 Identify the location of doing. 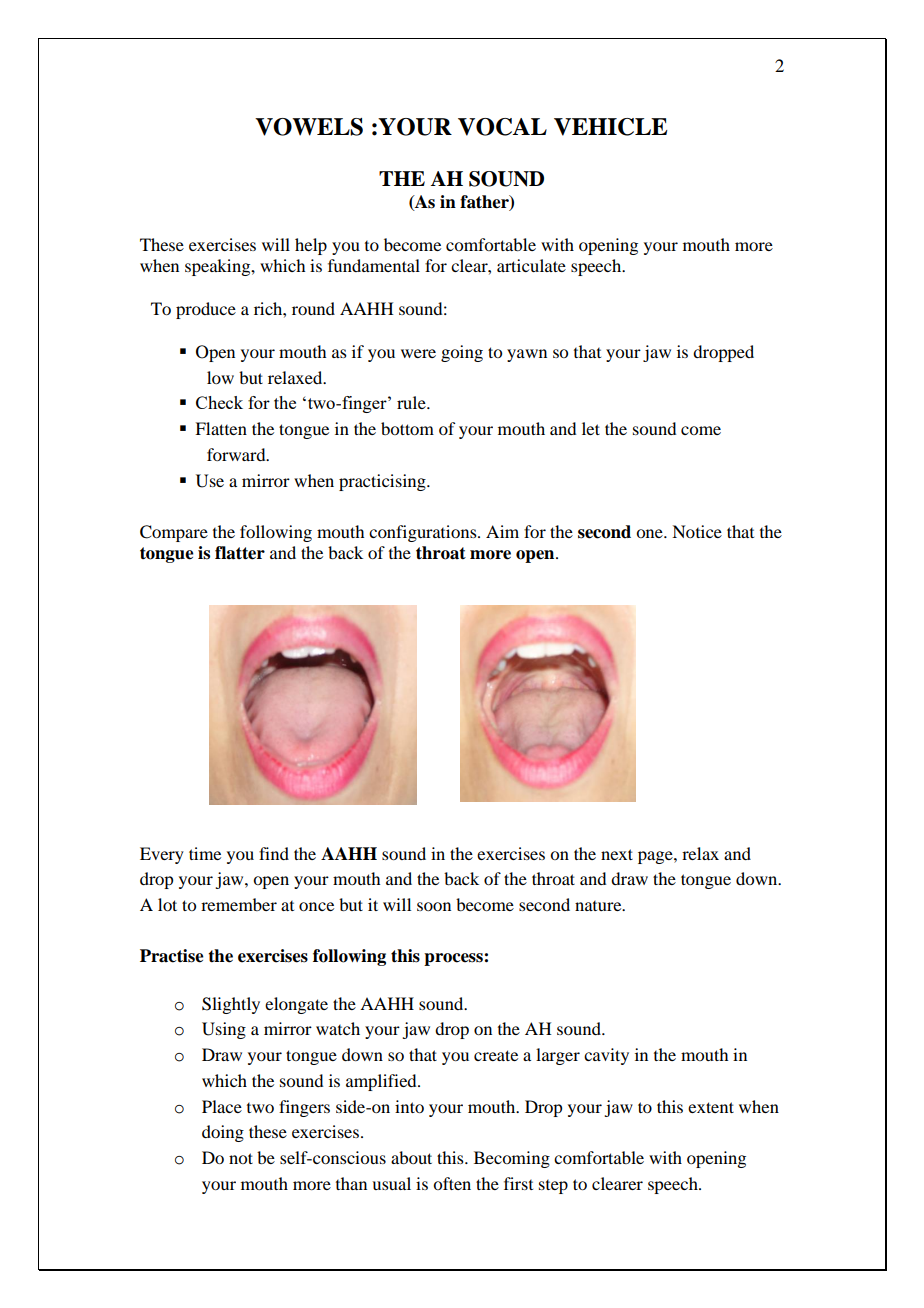
(223, 1133).
